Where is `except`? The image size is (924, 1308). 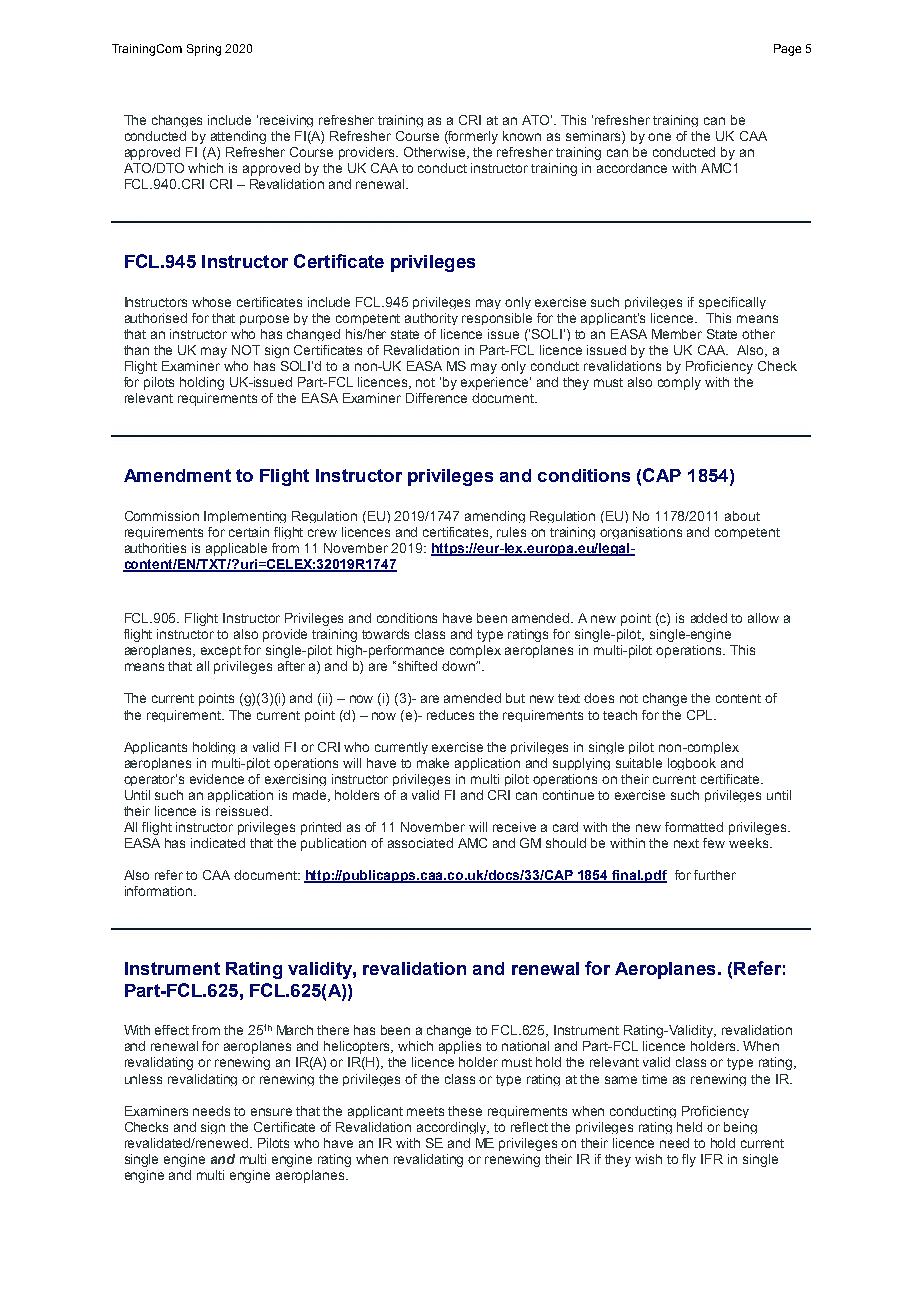 except is located at coordinates (221, 652).
